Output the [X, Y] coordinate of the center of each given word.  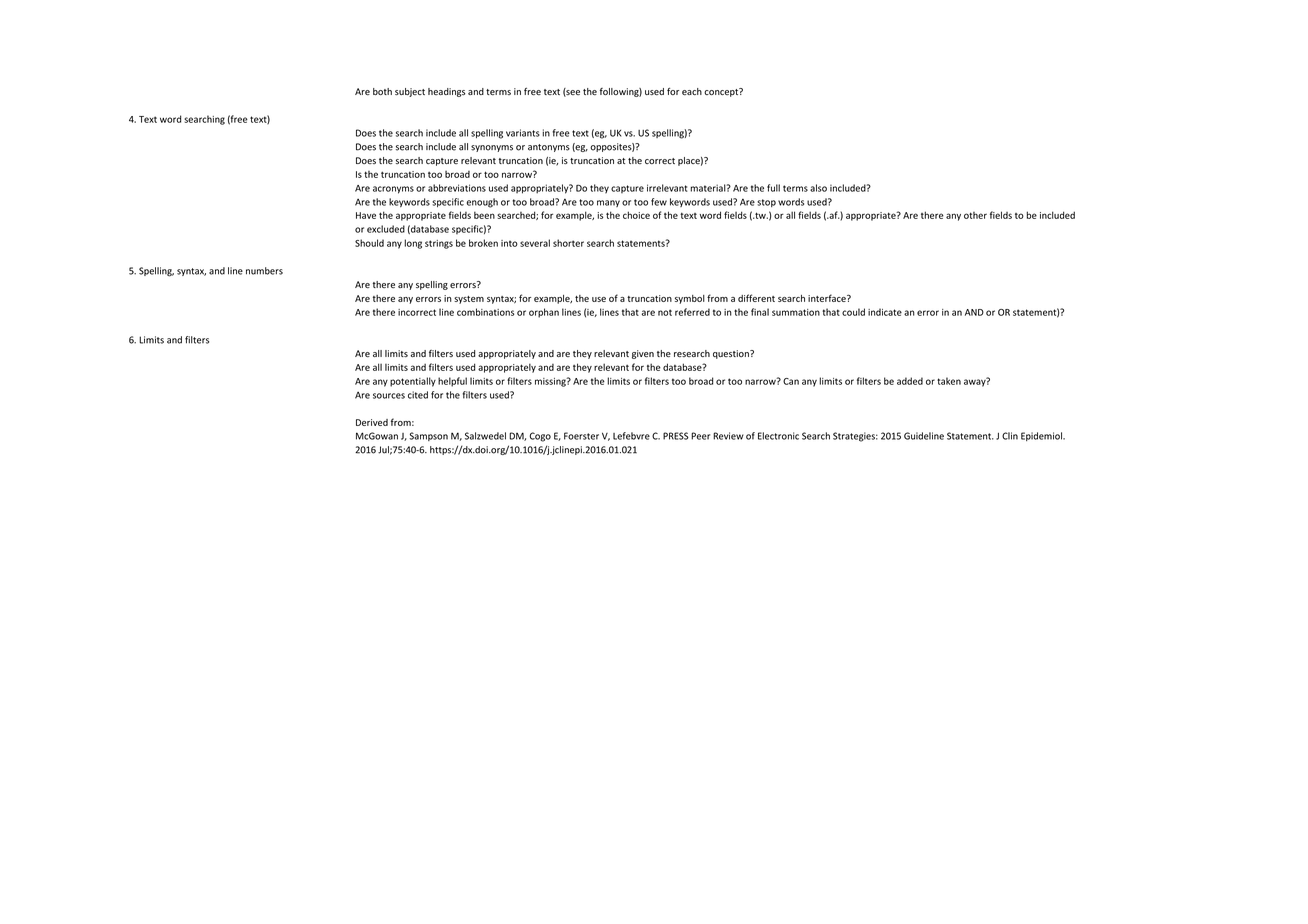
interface [828, 298]
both [382, 91]
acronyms [393, 190]
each [692, 91]
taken [949, 381]
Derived [372, 422]
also [818, 188]
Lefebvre [631, 436]
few [659, 202]
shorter [568, 243]
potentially [413, 382]
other [975, 215]
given [643, 354]
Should [369, 243]
